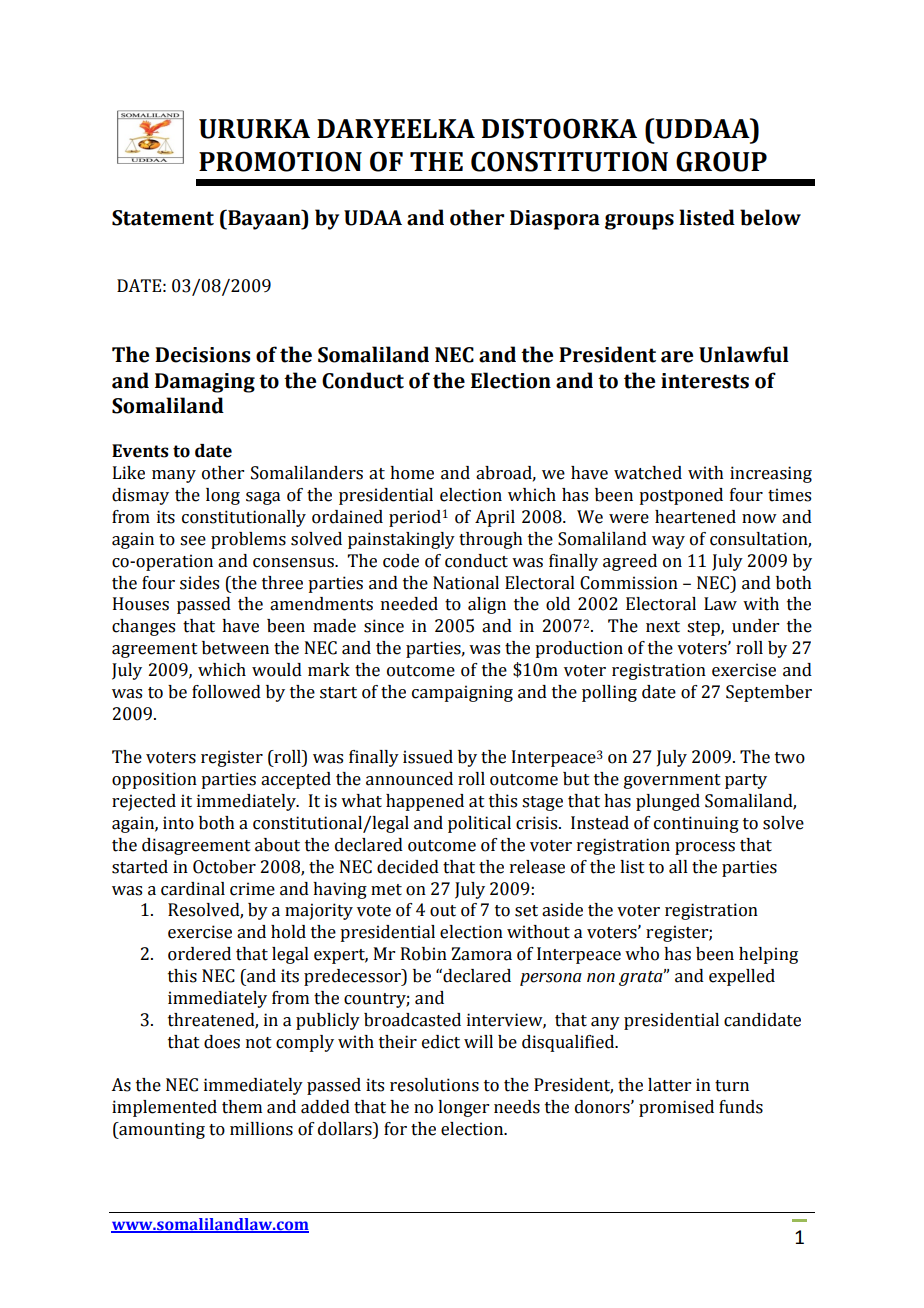 The width and height of the screenshot is (924, 1308). I want to click on Statement, so click(163, 218).
